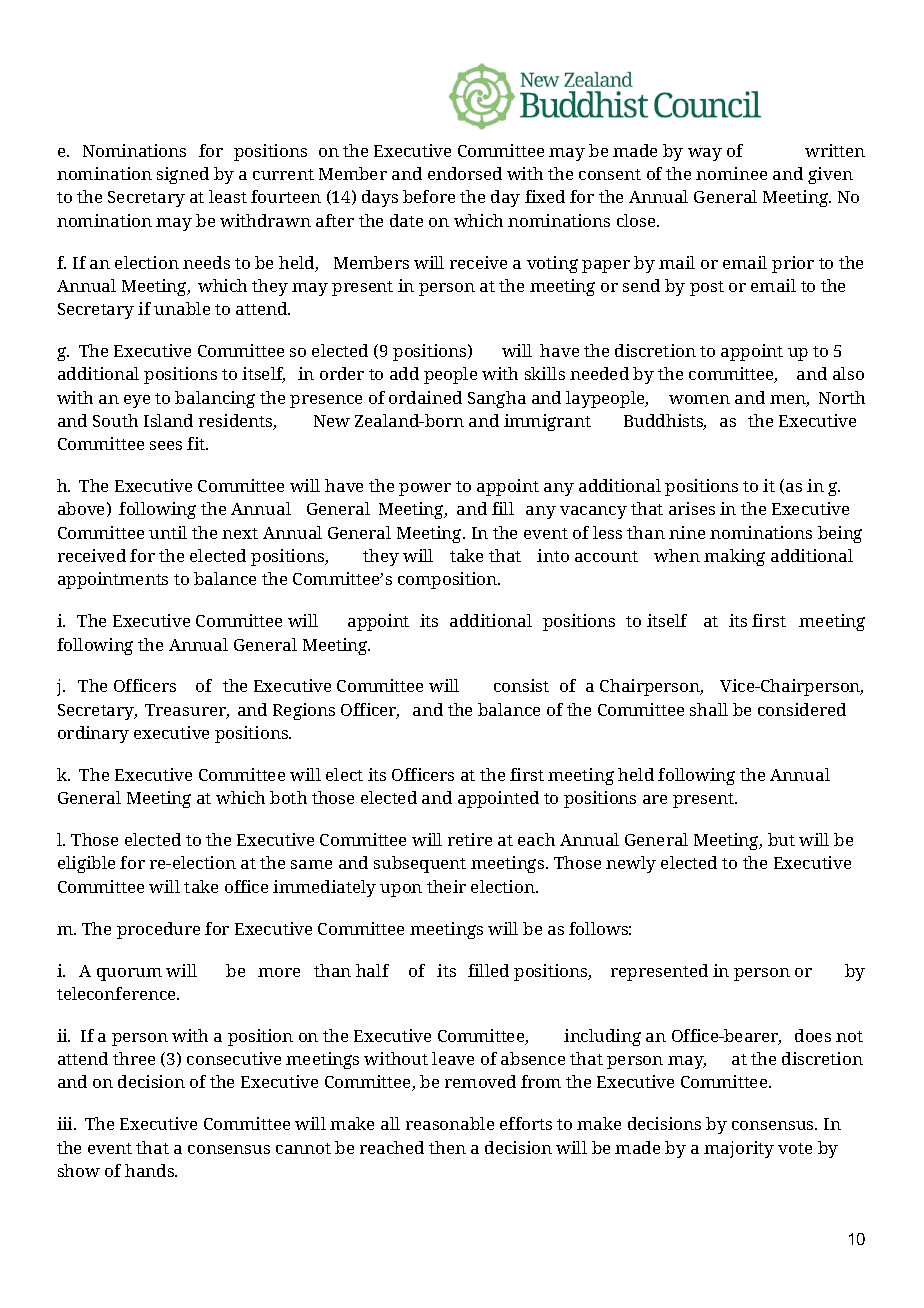  I want to click on then, so click(447, 1147).
